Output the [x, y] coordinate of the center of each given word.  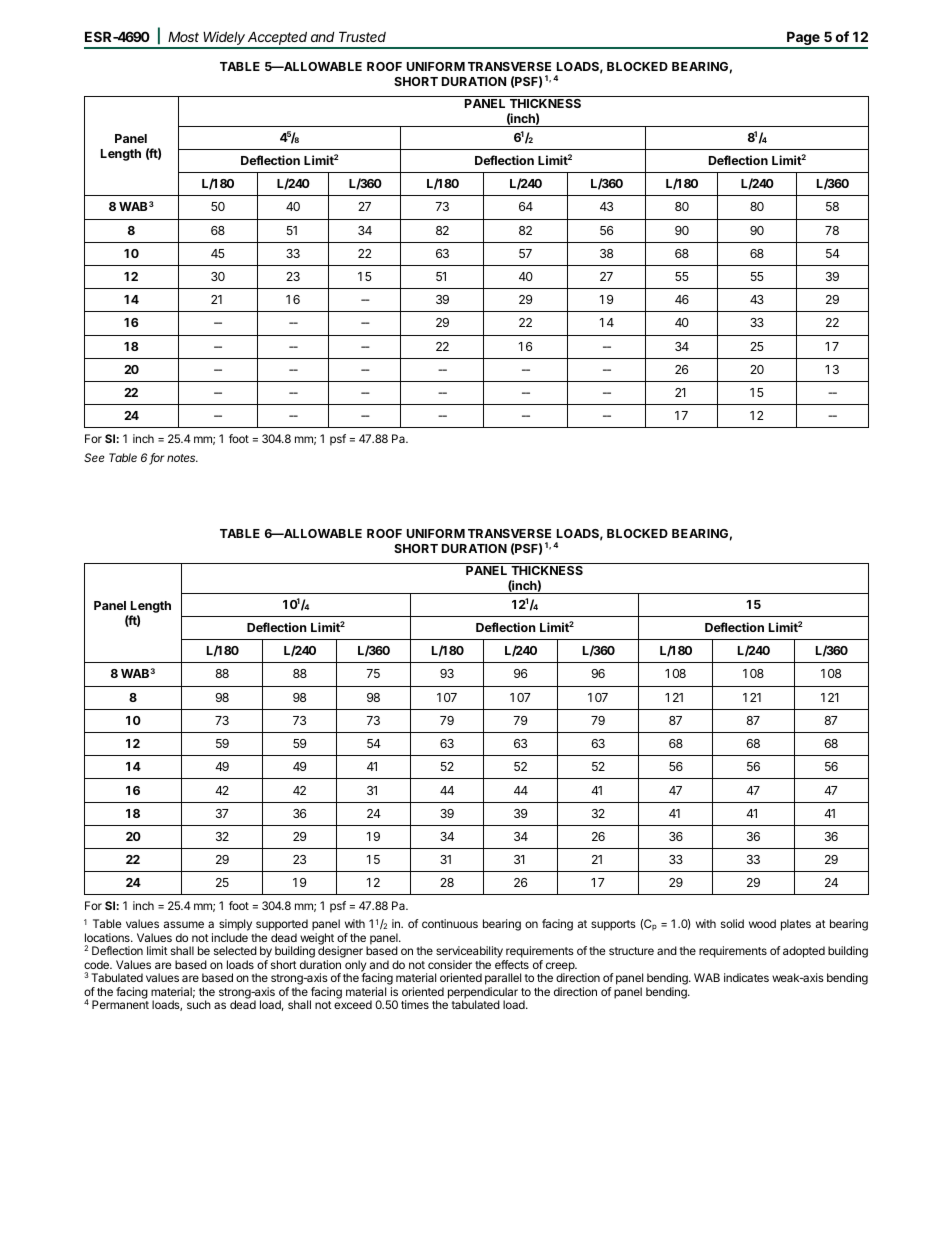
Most [183, 36]
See [94, 457]
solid [732, 923]
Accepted [278, 39]
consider [450, 964]
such [199, 1004]
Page [803, 39]
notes [182, 458]
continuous [450, 923]
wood [762, 923]
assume [184, 924]
